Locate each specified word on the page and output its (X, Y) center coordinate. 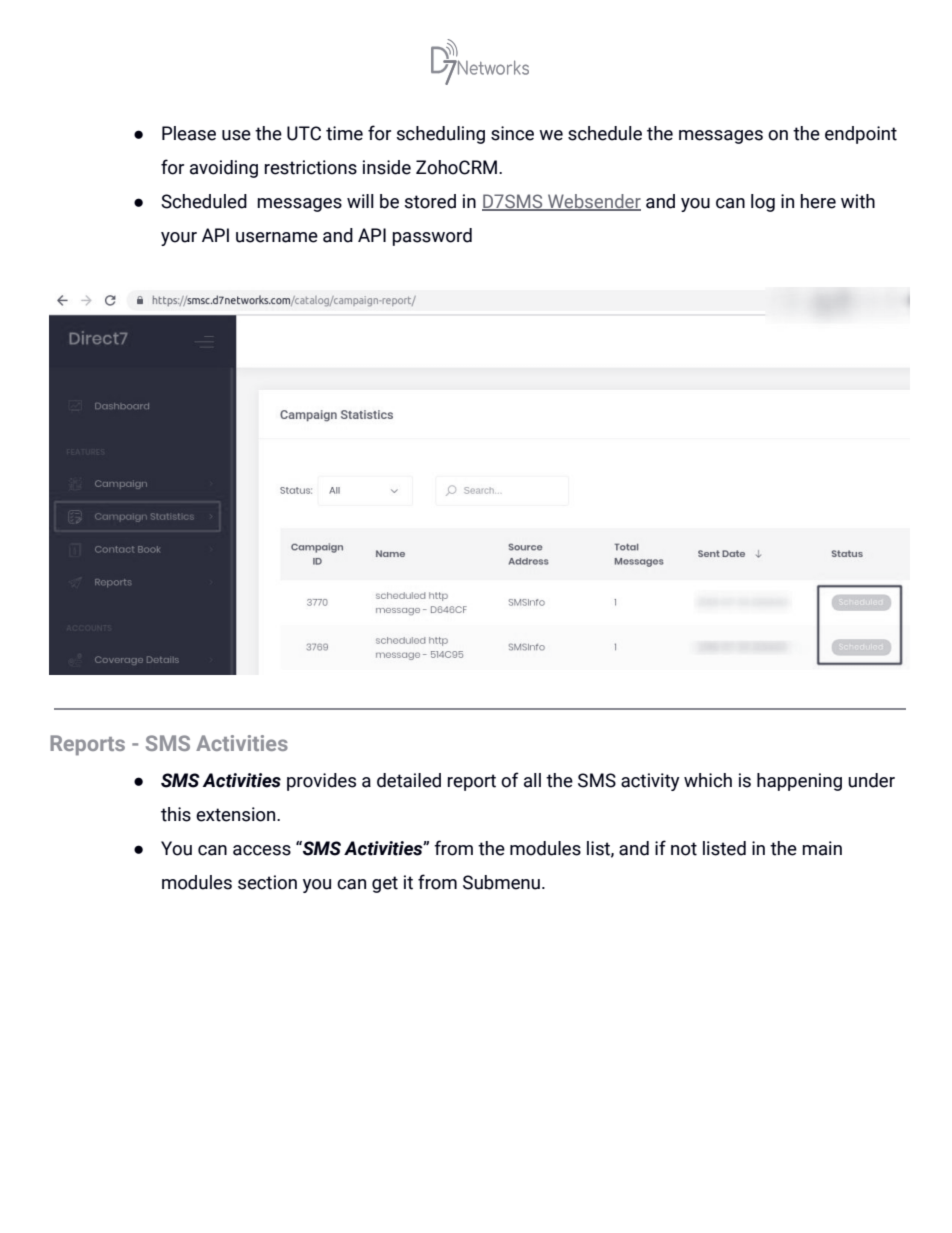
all (532, 780)
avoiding (224, 169)
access (262, 850)
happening (799, 782)
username (277, 237)
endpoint (861, 135)
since (512, 133)
